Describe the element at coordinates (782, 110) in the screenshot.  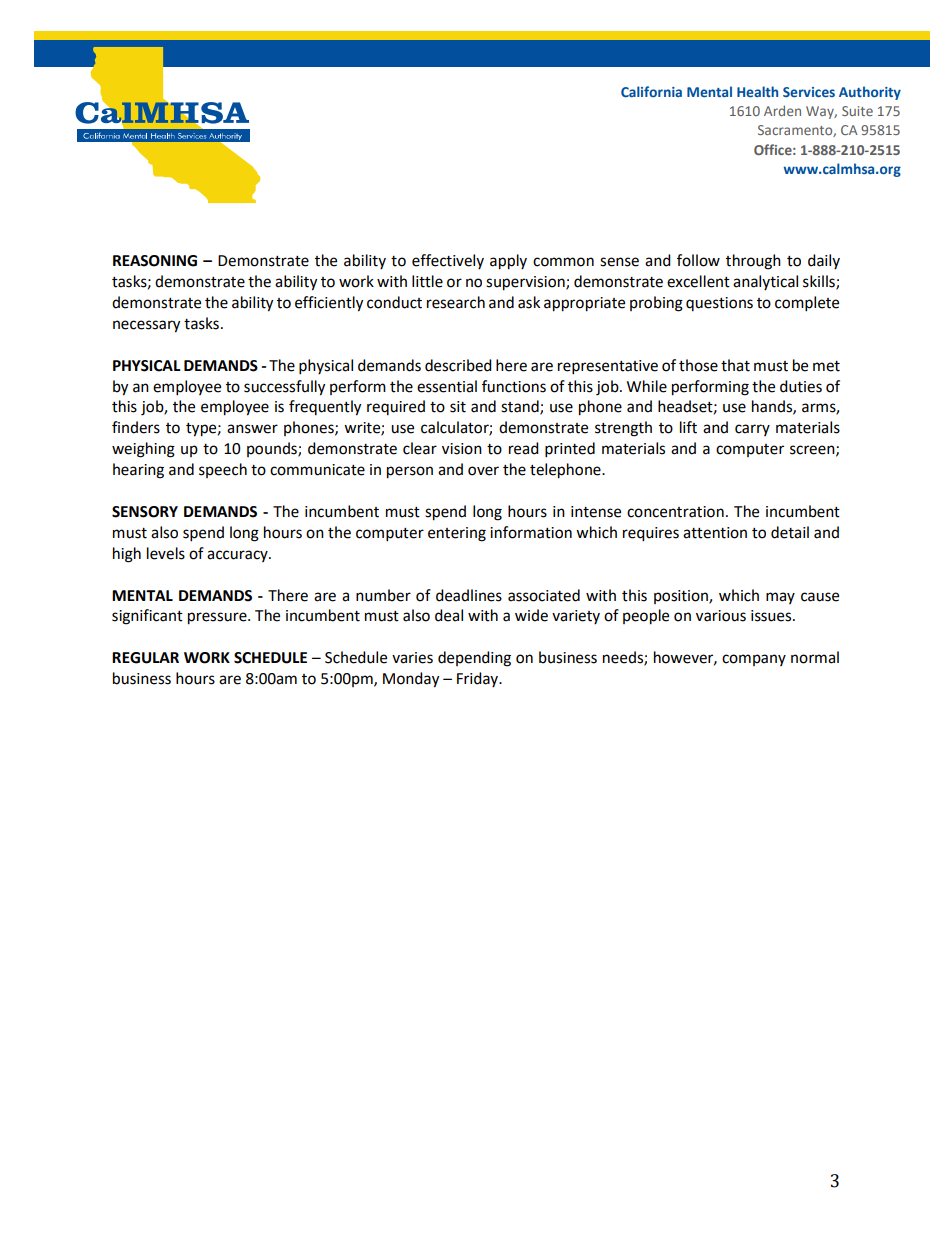
I see `Arden` at that location.
